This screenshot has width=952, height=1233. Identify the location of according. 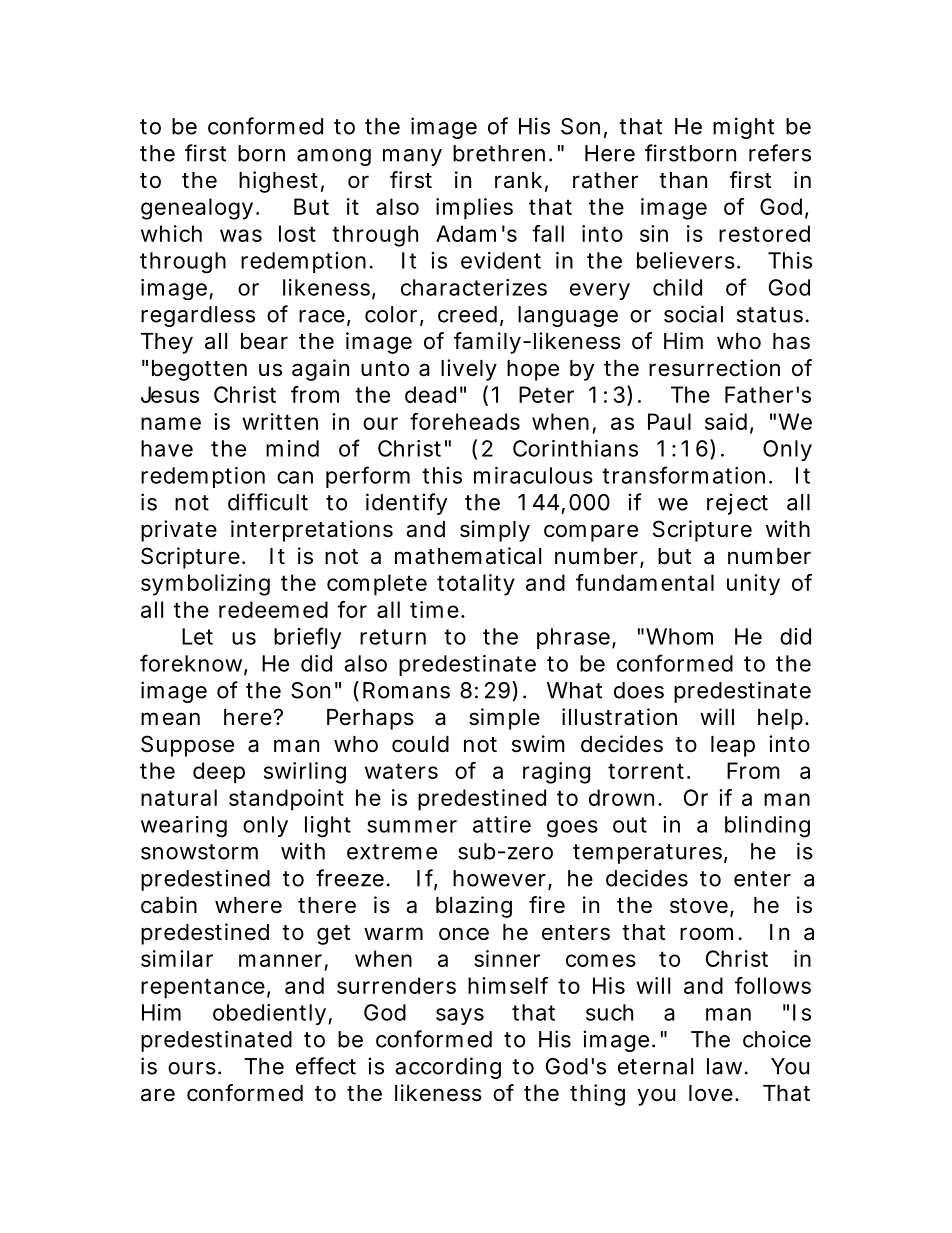
(448, 1068).
